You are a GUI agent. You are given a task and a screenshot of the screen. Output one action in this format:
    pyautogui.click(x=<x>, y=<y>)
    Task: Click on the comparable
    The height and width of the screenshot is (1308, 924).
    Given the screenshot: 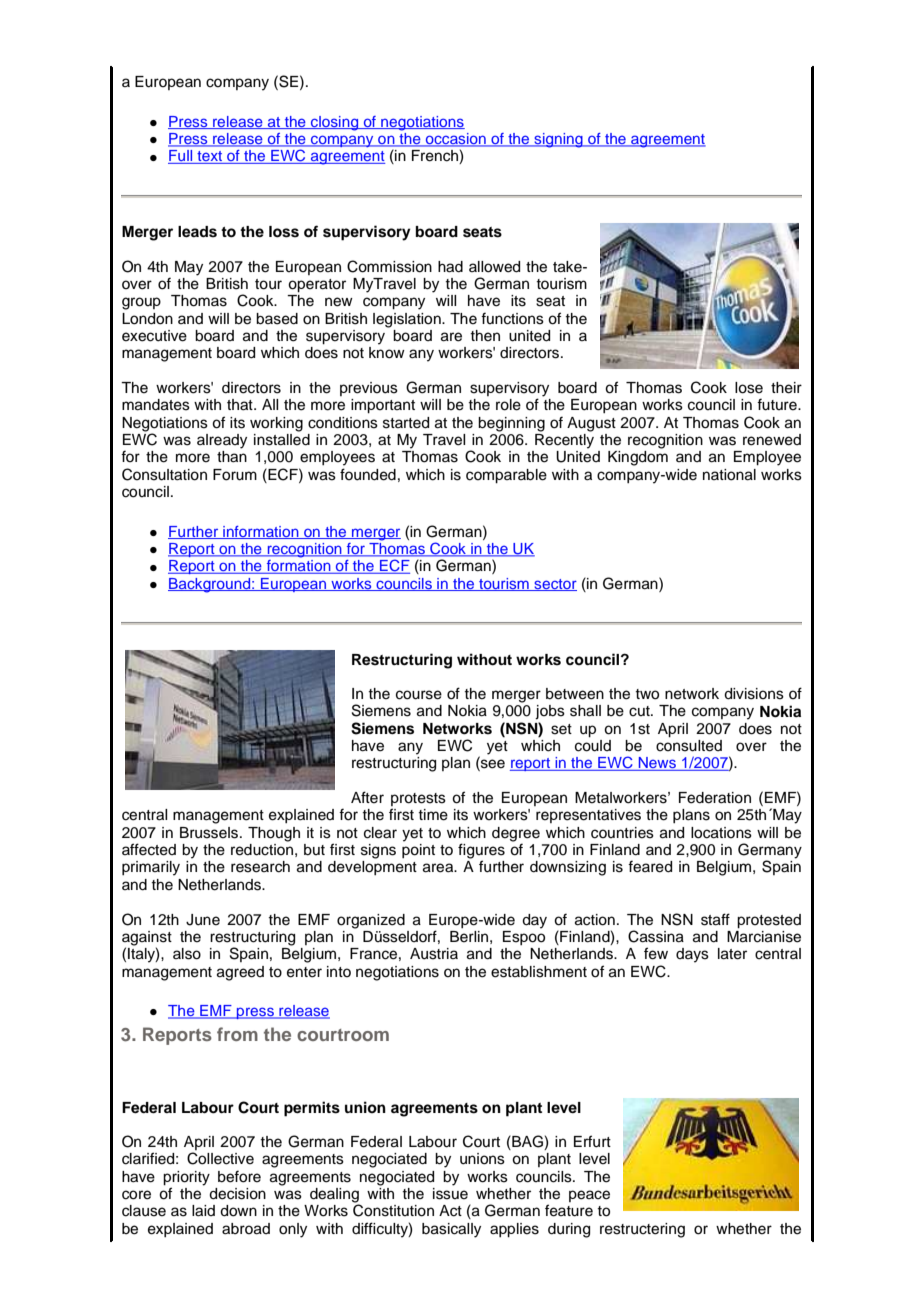 What is the action you would take?
    pyautogui.click(x=506, y=476)
